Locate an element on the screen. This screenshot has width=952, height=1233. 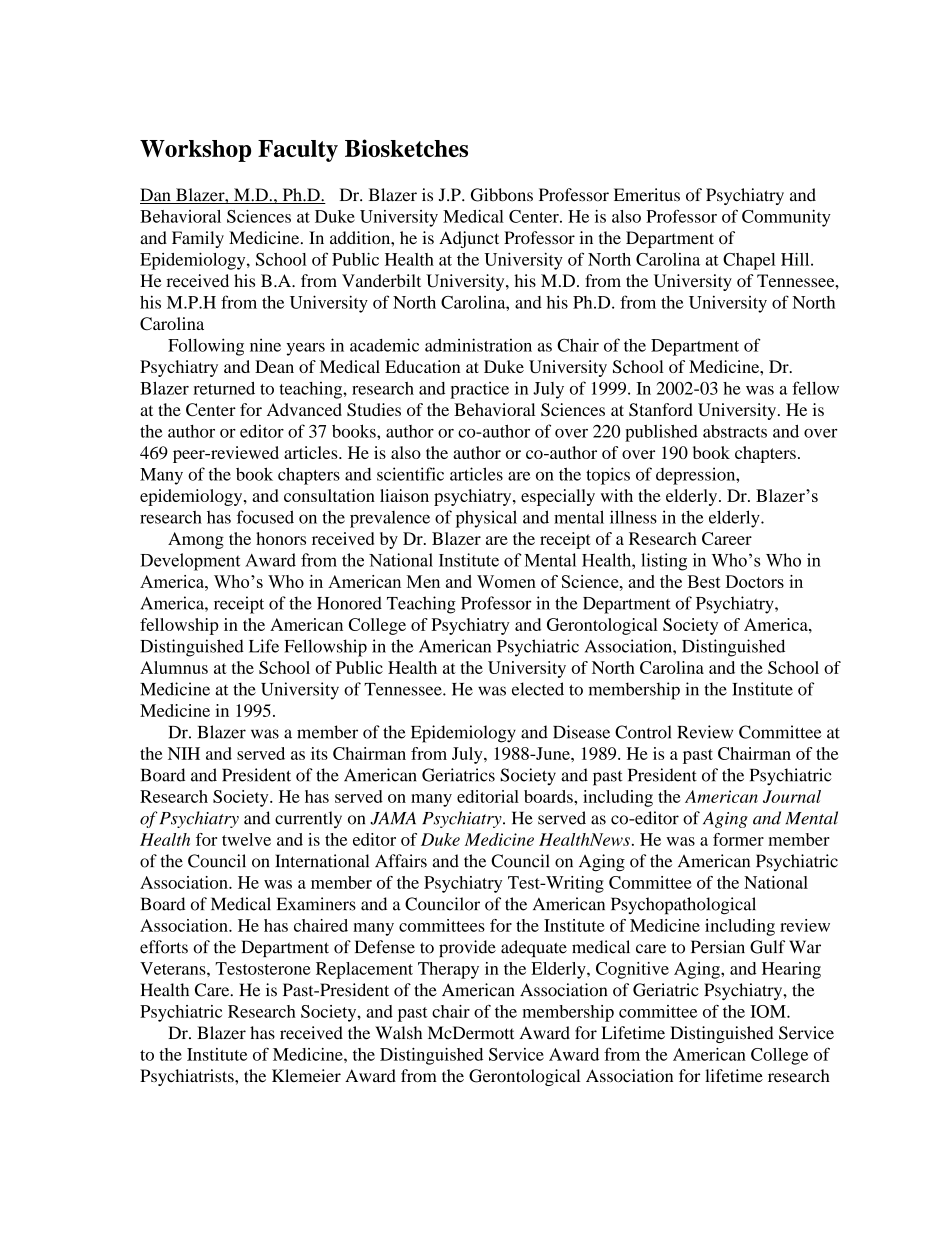
scientific is located at coordinates (410, 474).
